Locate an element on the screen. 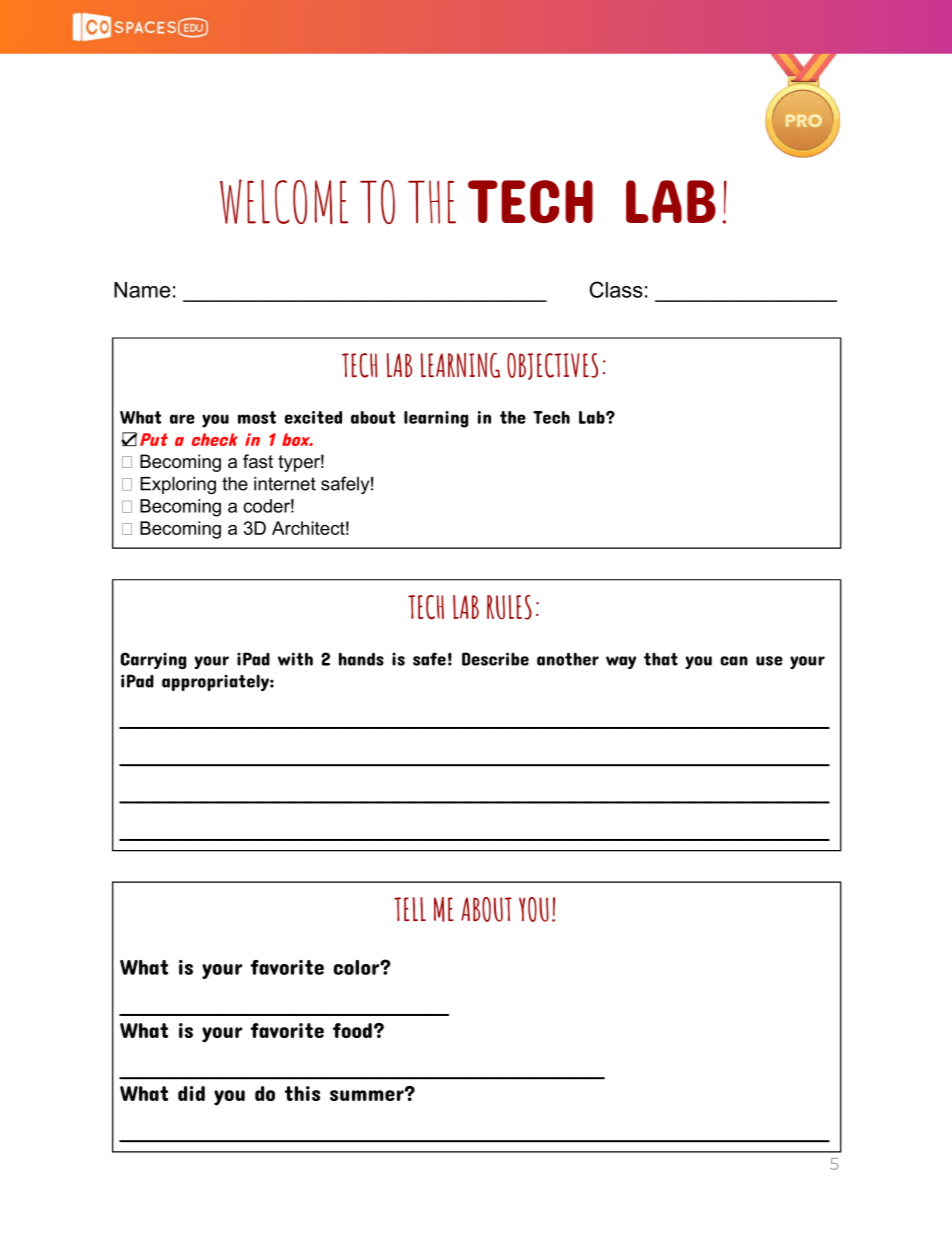  Carrying is located at coordinates (153, 660).
